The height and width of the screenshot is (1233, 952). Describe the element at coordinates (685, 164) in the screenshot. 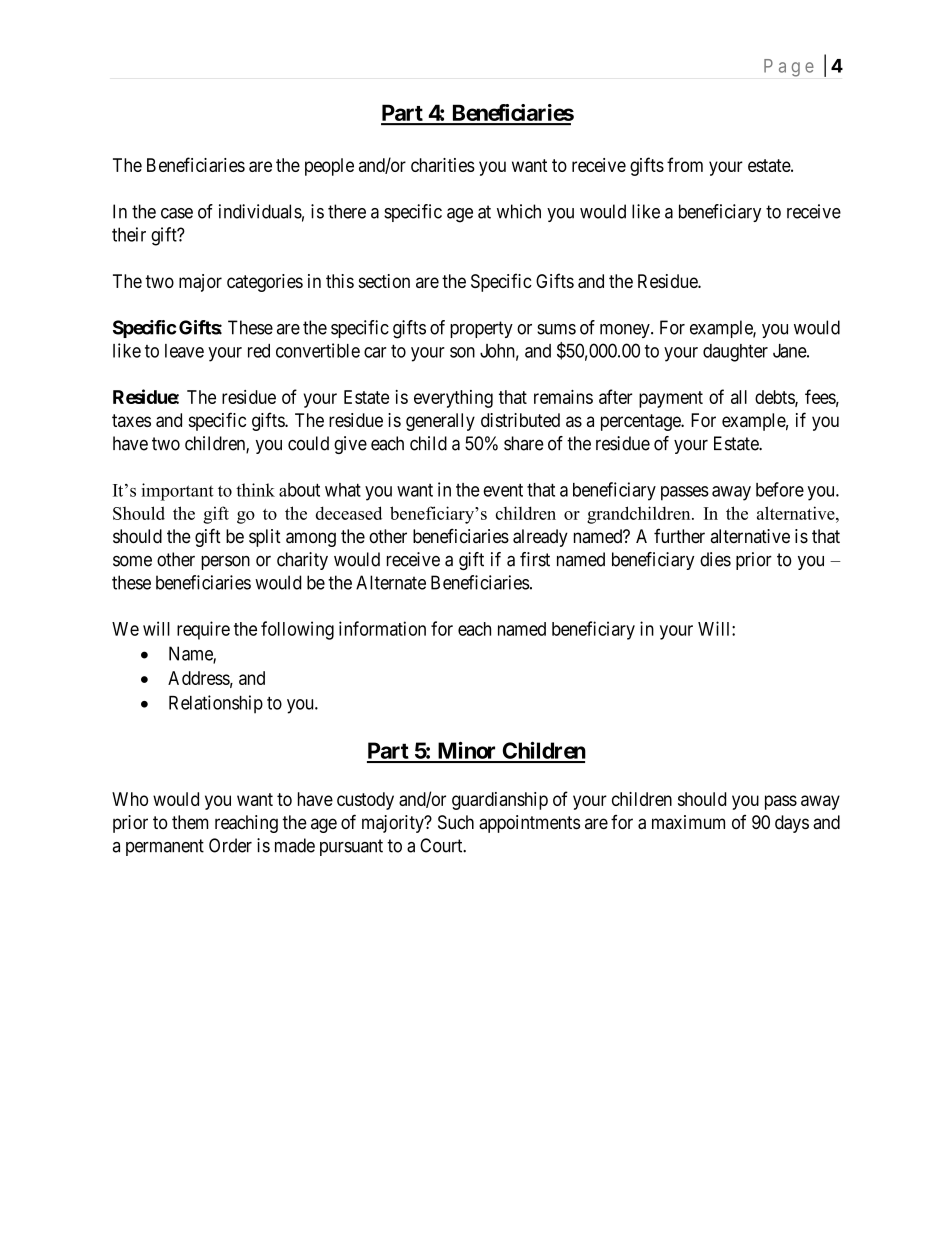

I see `from` at that location.
